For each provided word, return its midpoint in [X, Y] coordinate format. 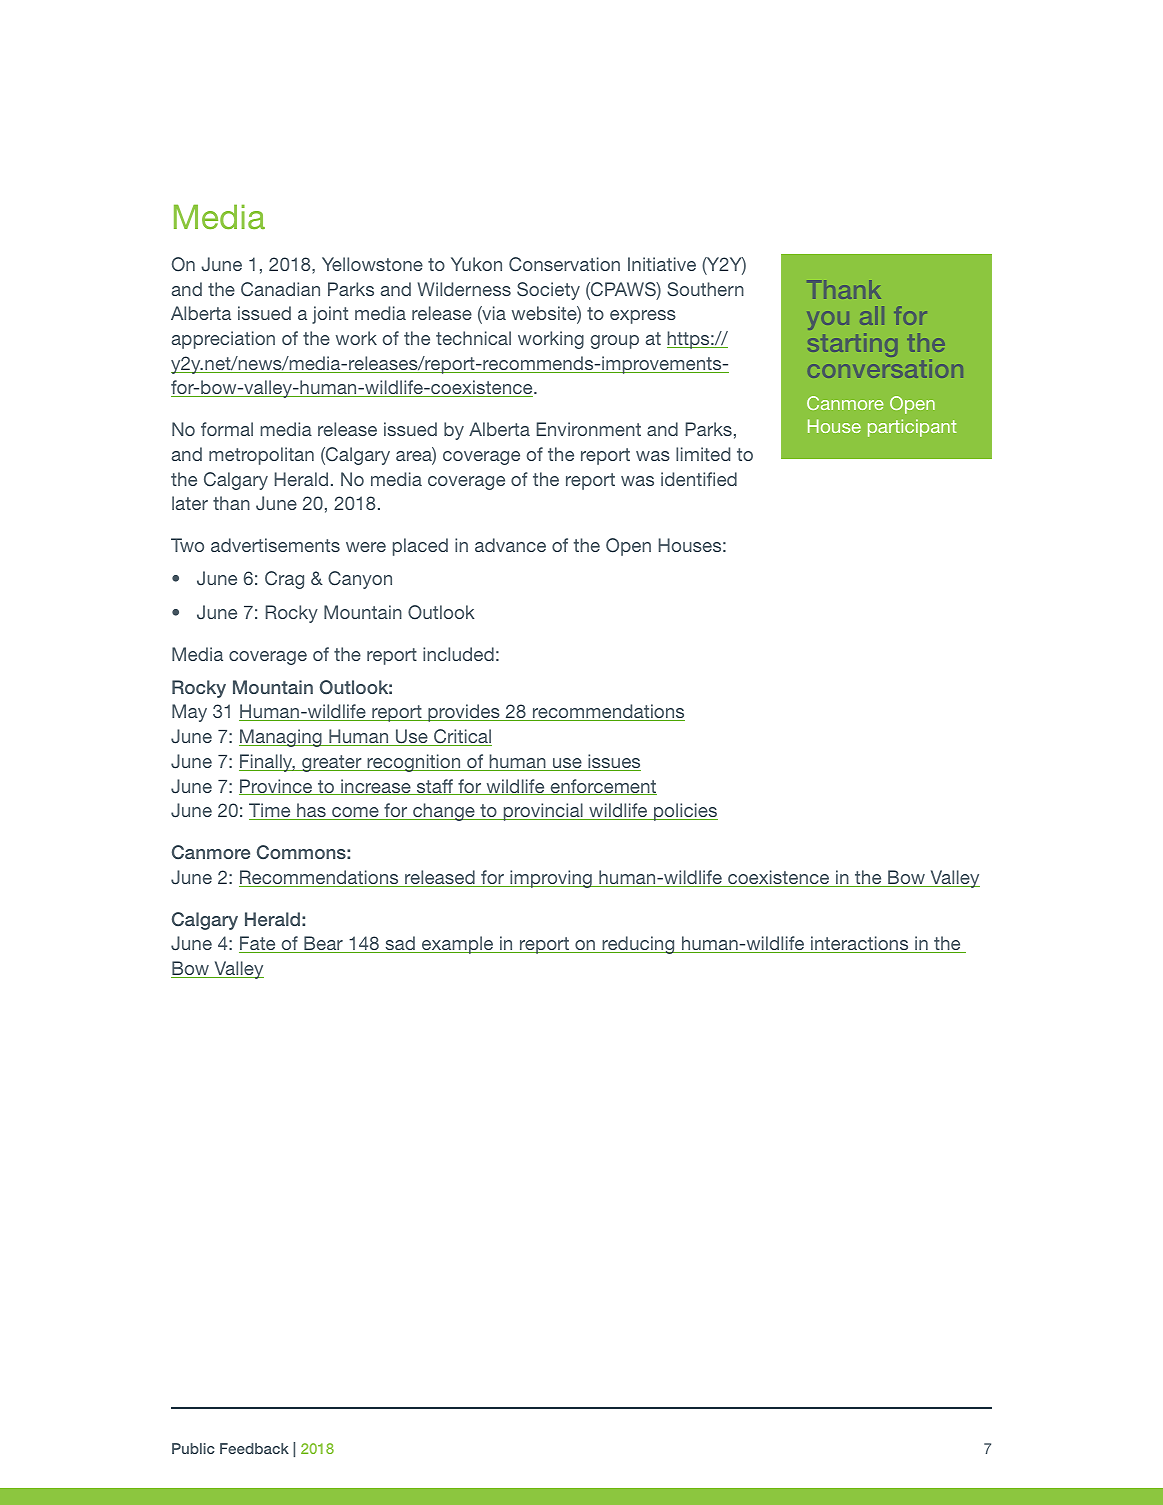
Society [548, 291]
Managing [281, 738]
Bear [323, 944]
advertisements [275, 545]
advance [510, 545]
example [458, 945]
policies [685, 812]
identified [699, 479]
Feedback [254, 1448]
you [828, 320]
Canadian [280, 289]
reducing [638, 945]
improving [551, 879]
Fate [258, 944]
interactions [860, 944]
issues [613, 762]
